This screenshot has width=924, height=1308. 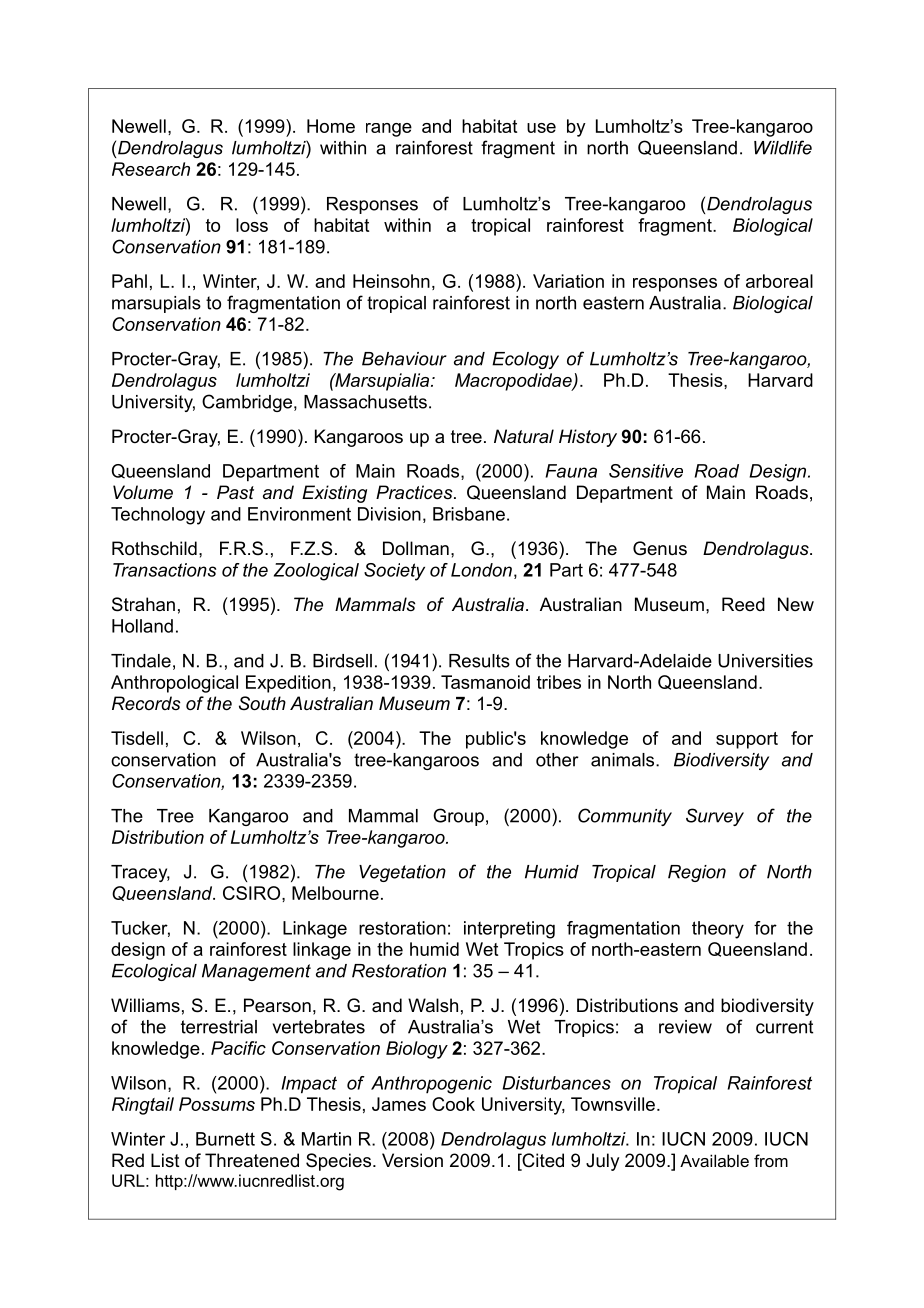 What do you see at coordinates (458, 817) in the screenshot?
I see `Group` at bounding box center [458, 817].
